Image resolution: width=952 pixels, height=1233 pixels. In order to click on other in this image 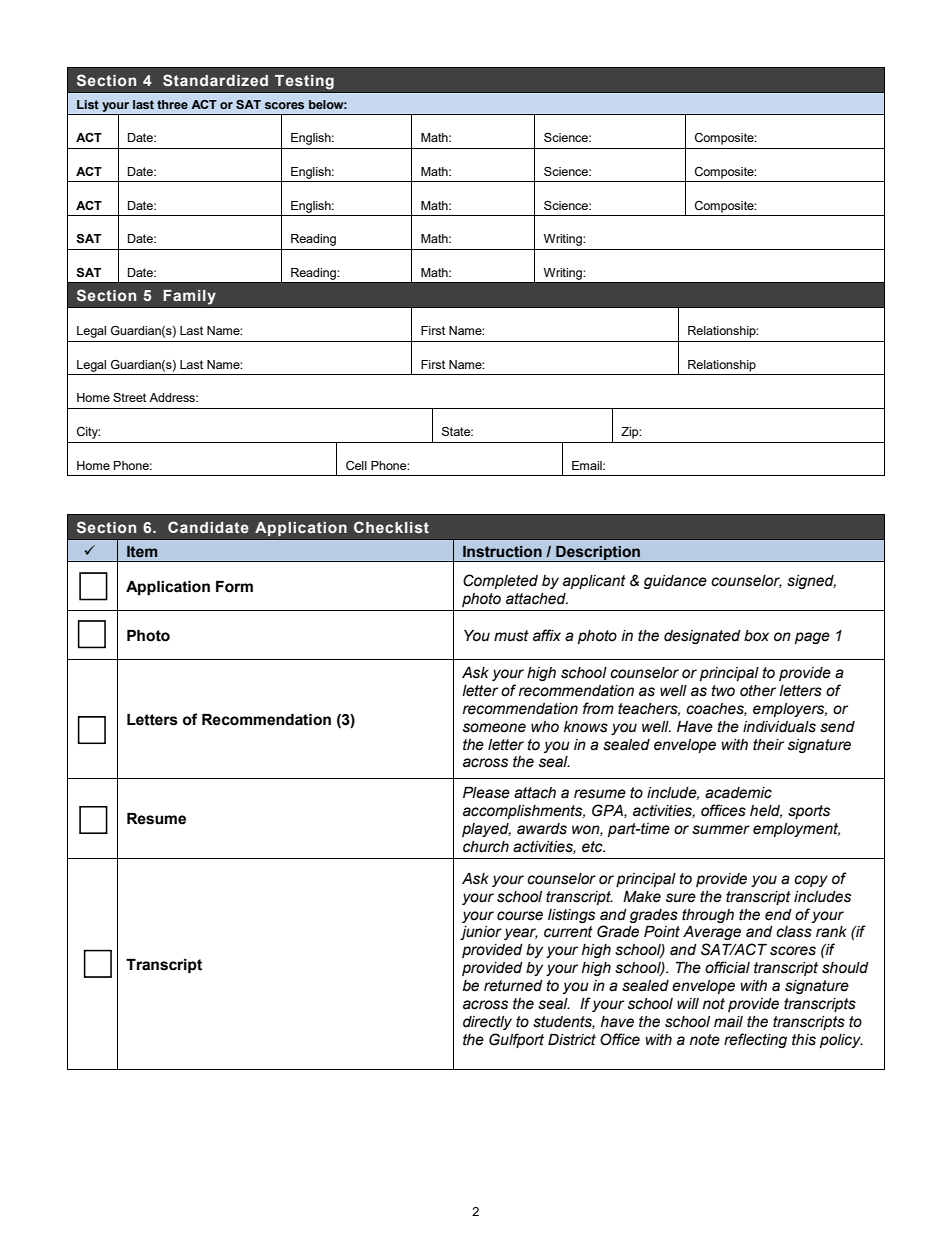, I will do `click(758, 691)`.
